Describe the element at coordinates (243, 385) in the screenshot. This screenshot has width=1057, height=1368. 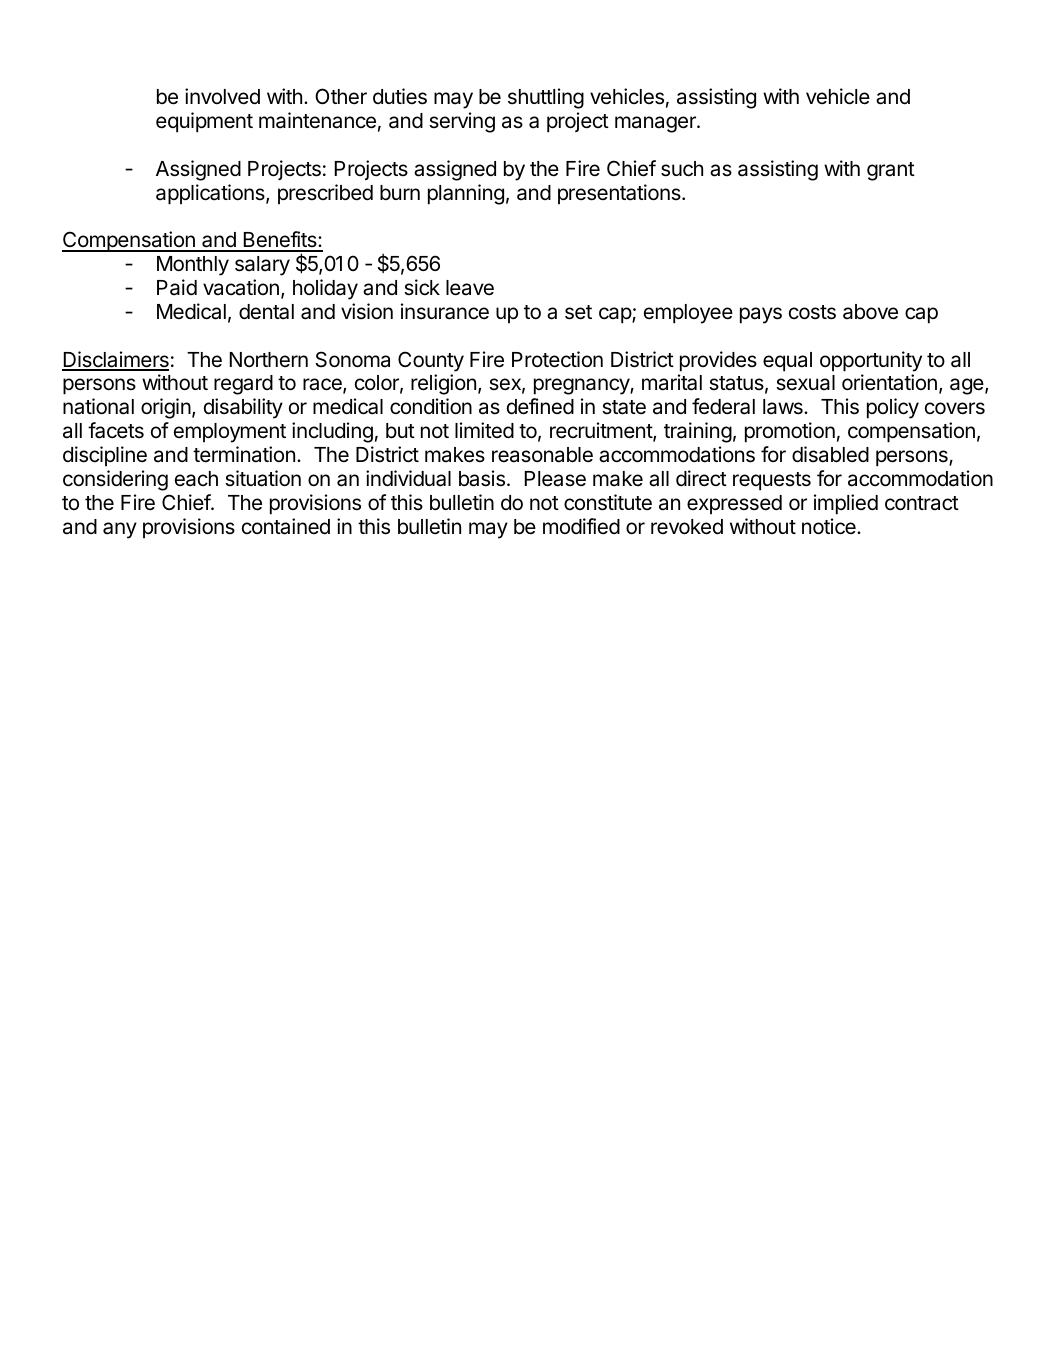
I see `regard` at that location.
